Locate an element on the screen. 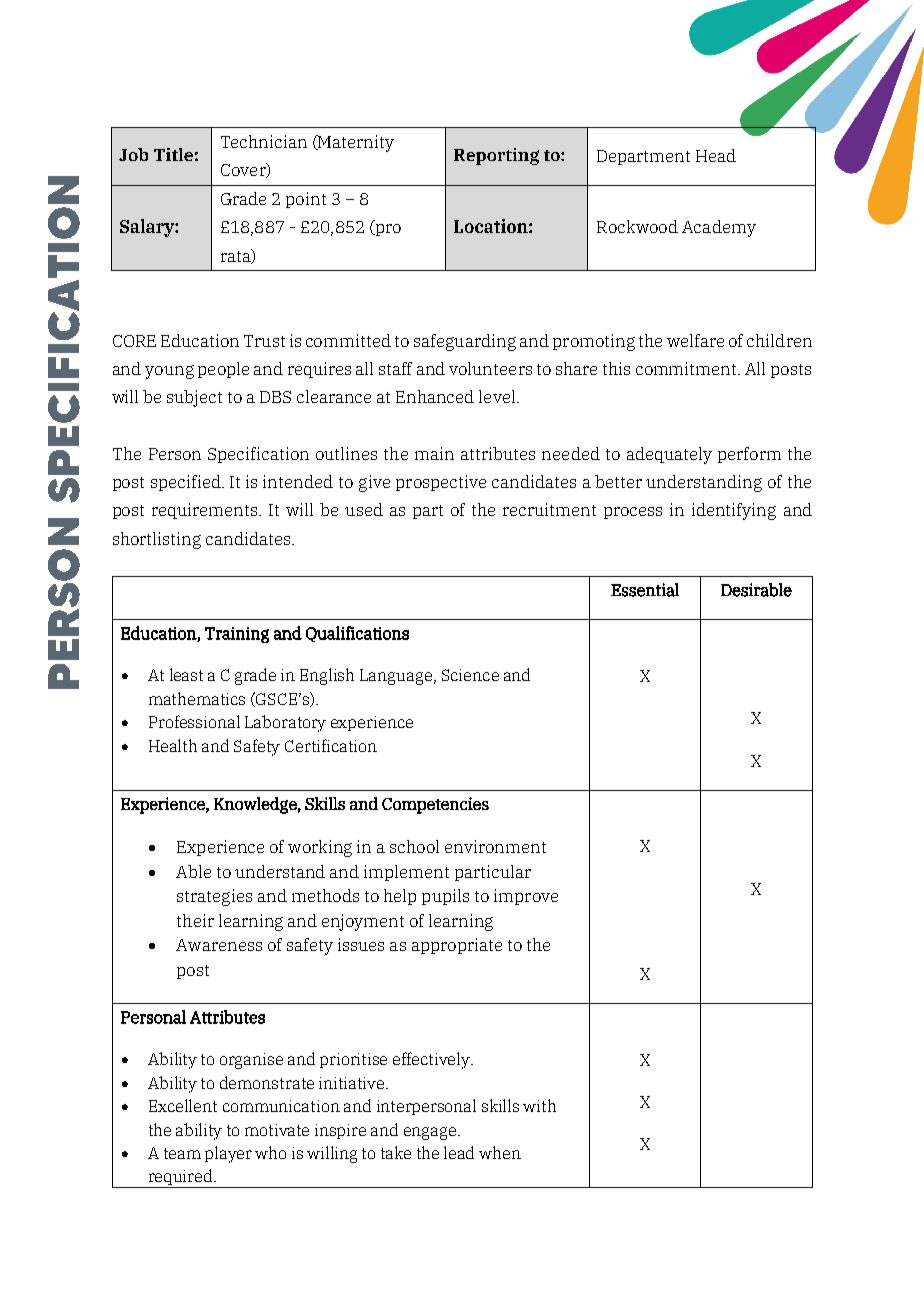 The width and height of the screenshot is (924, 1308). player is located at coordinates (228, 1154).
